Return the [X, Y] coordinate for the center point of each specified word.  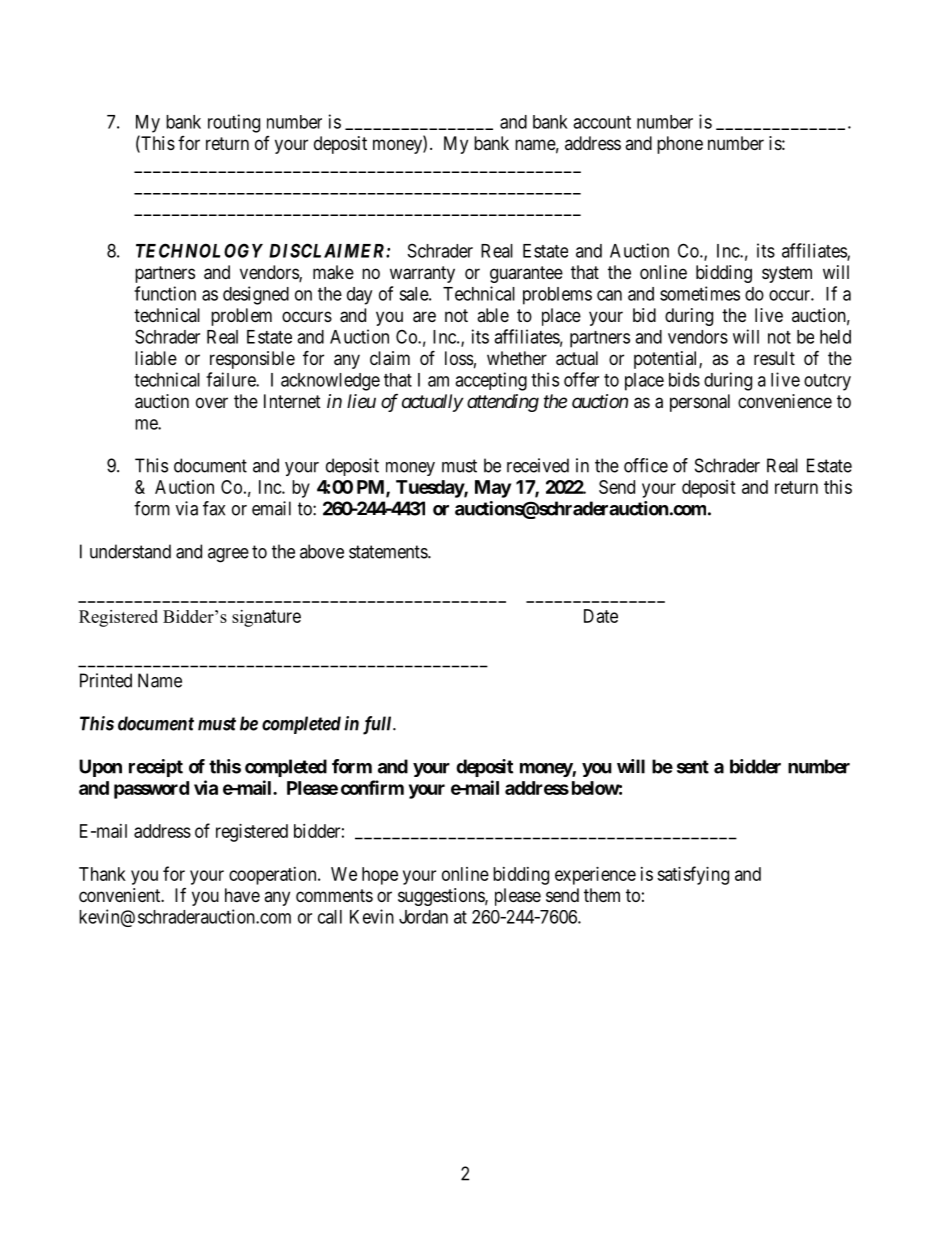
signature [266, 618]
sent [693, 767]
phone [680, 145]
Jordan [423, 917]
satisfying [693, 875]
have [242, 895]
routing [234, 123]
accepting [491, 381]
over [212, 402]
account [602, 122]
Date [601, 616]
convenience [785, 401]
